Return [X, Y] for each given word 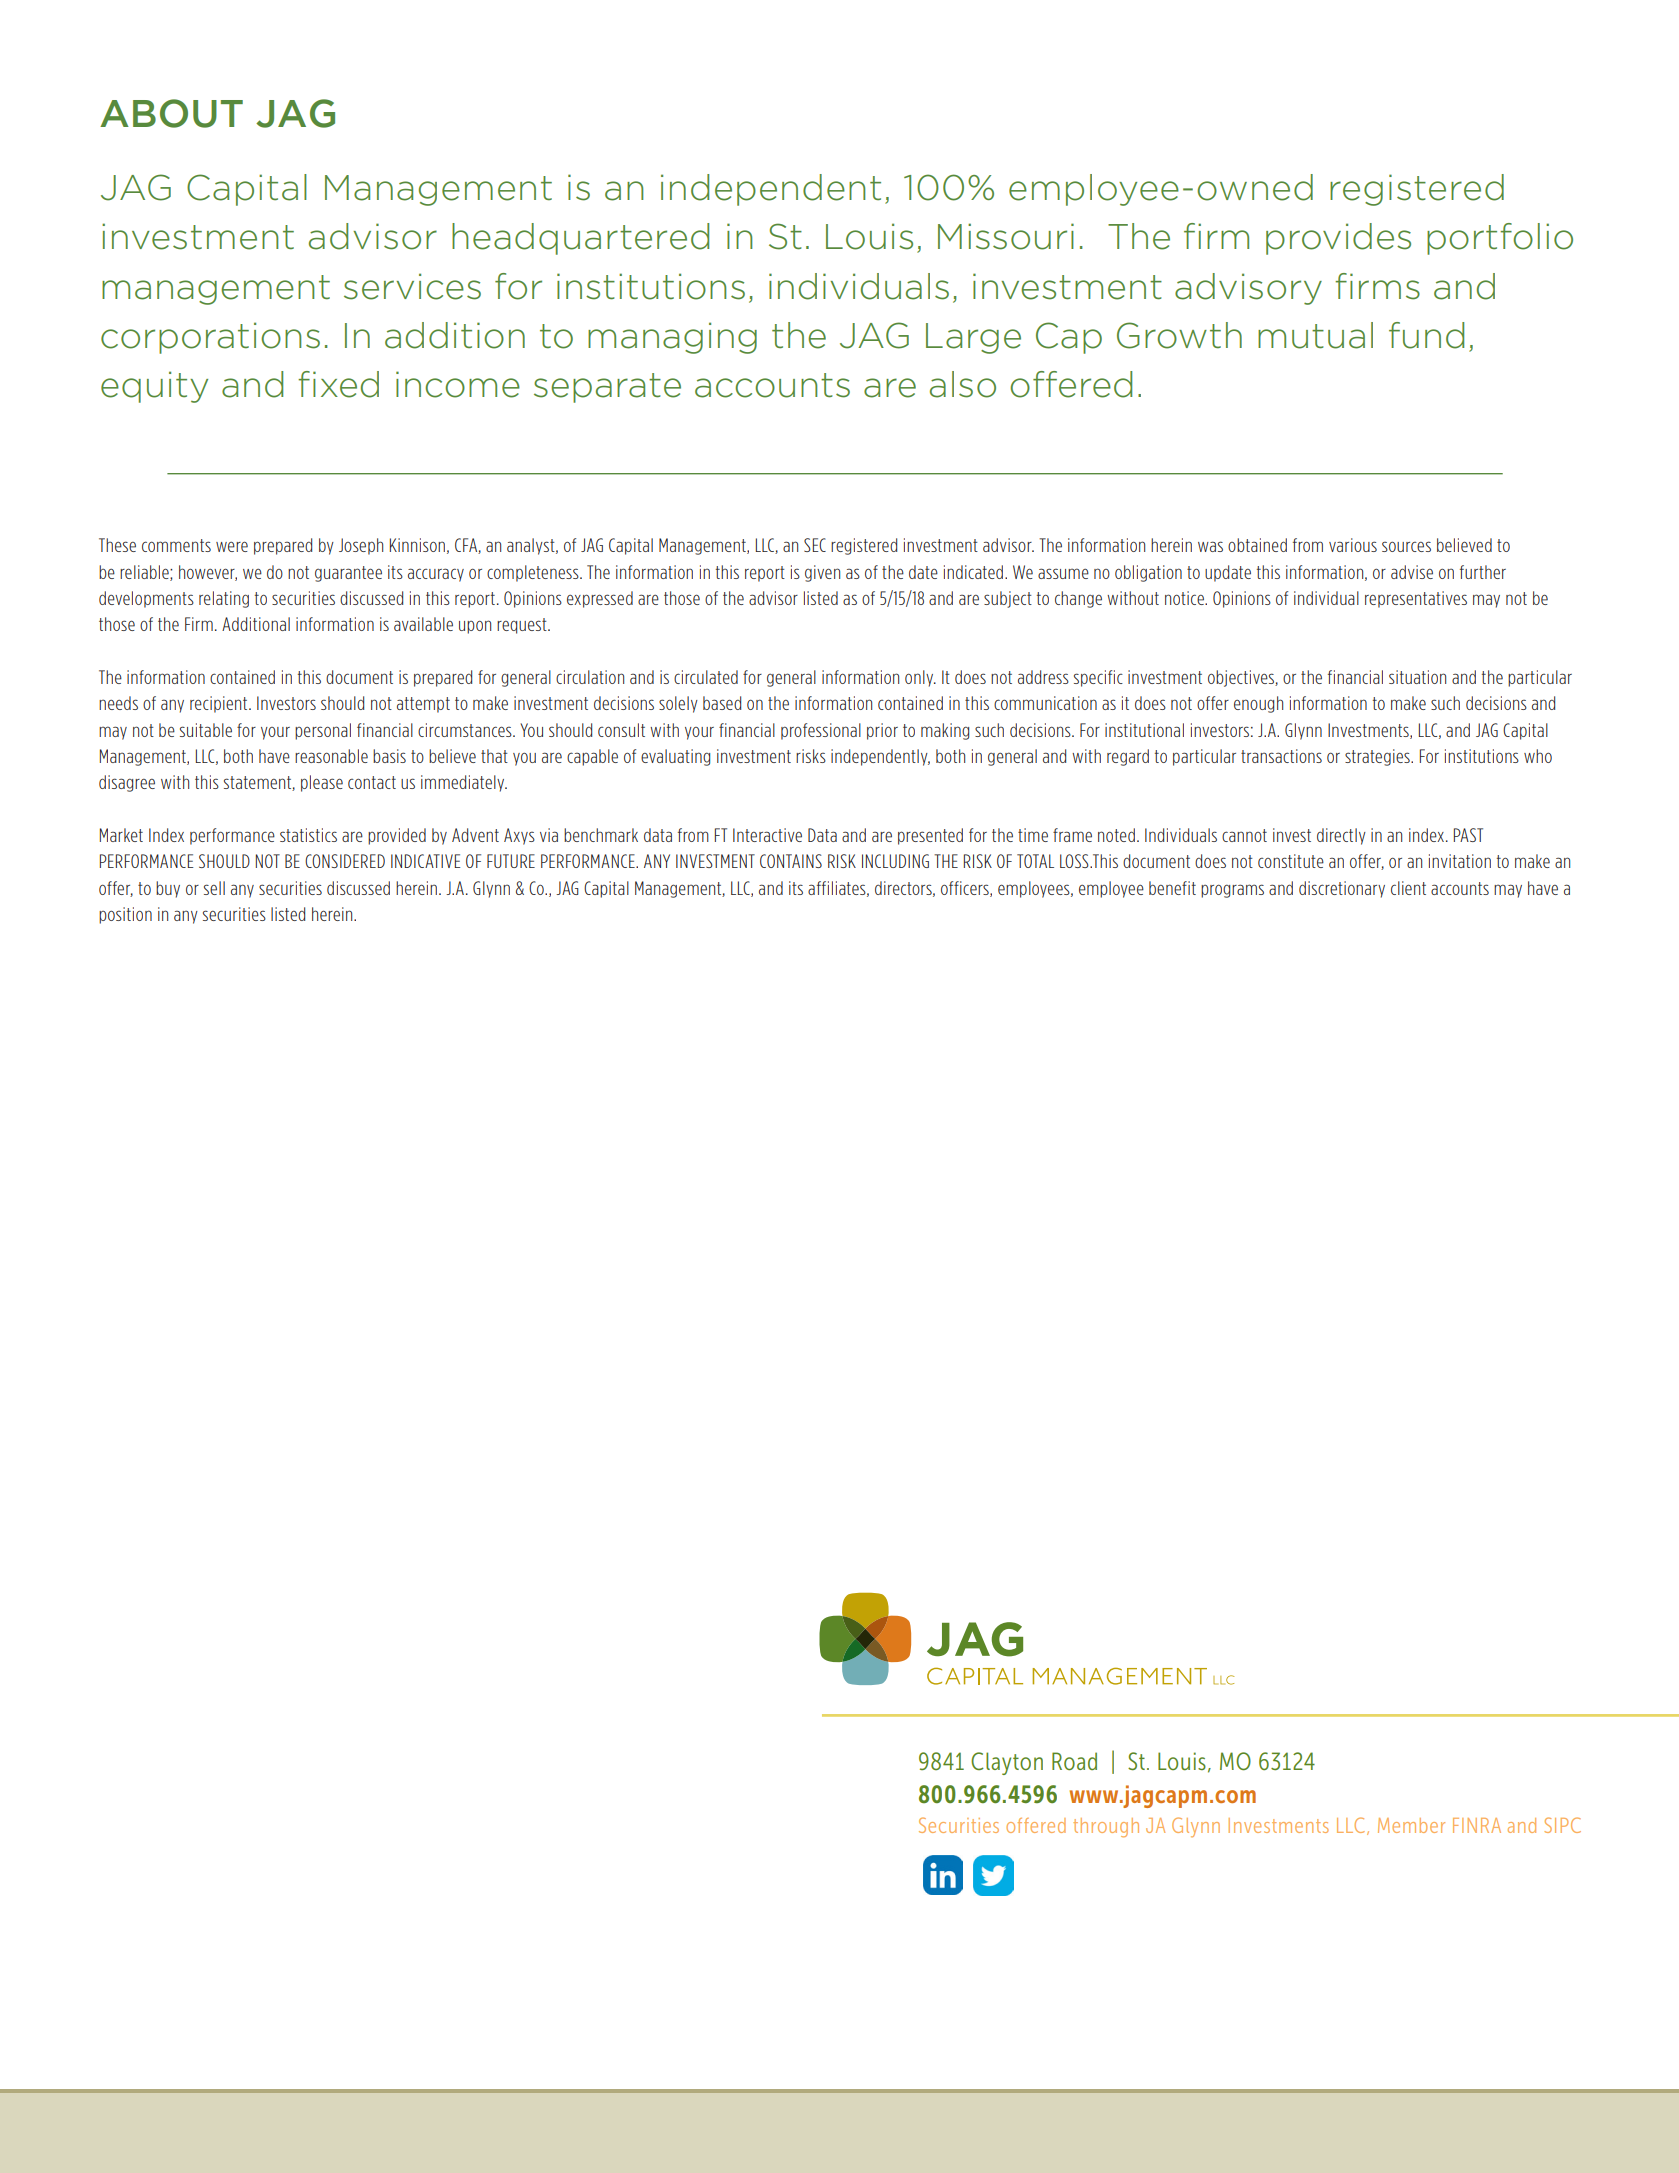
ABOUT [171, 113]
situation [1417, 677]
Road [1074, 1761]
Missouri [1006, 236]
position [125, 915]
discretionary [1342, 889]
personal [323, 731]
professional [821, 731]
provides [1338, 239]
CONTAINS [791, 861]
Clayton [1007, 1763]
